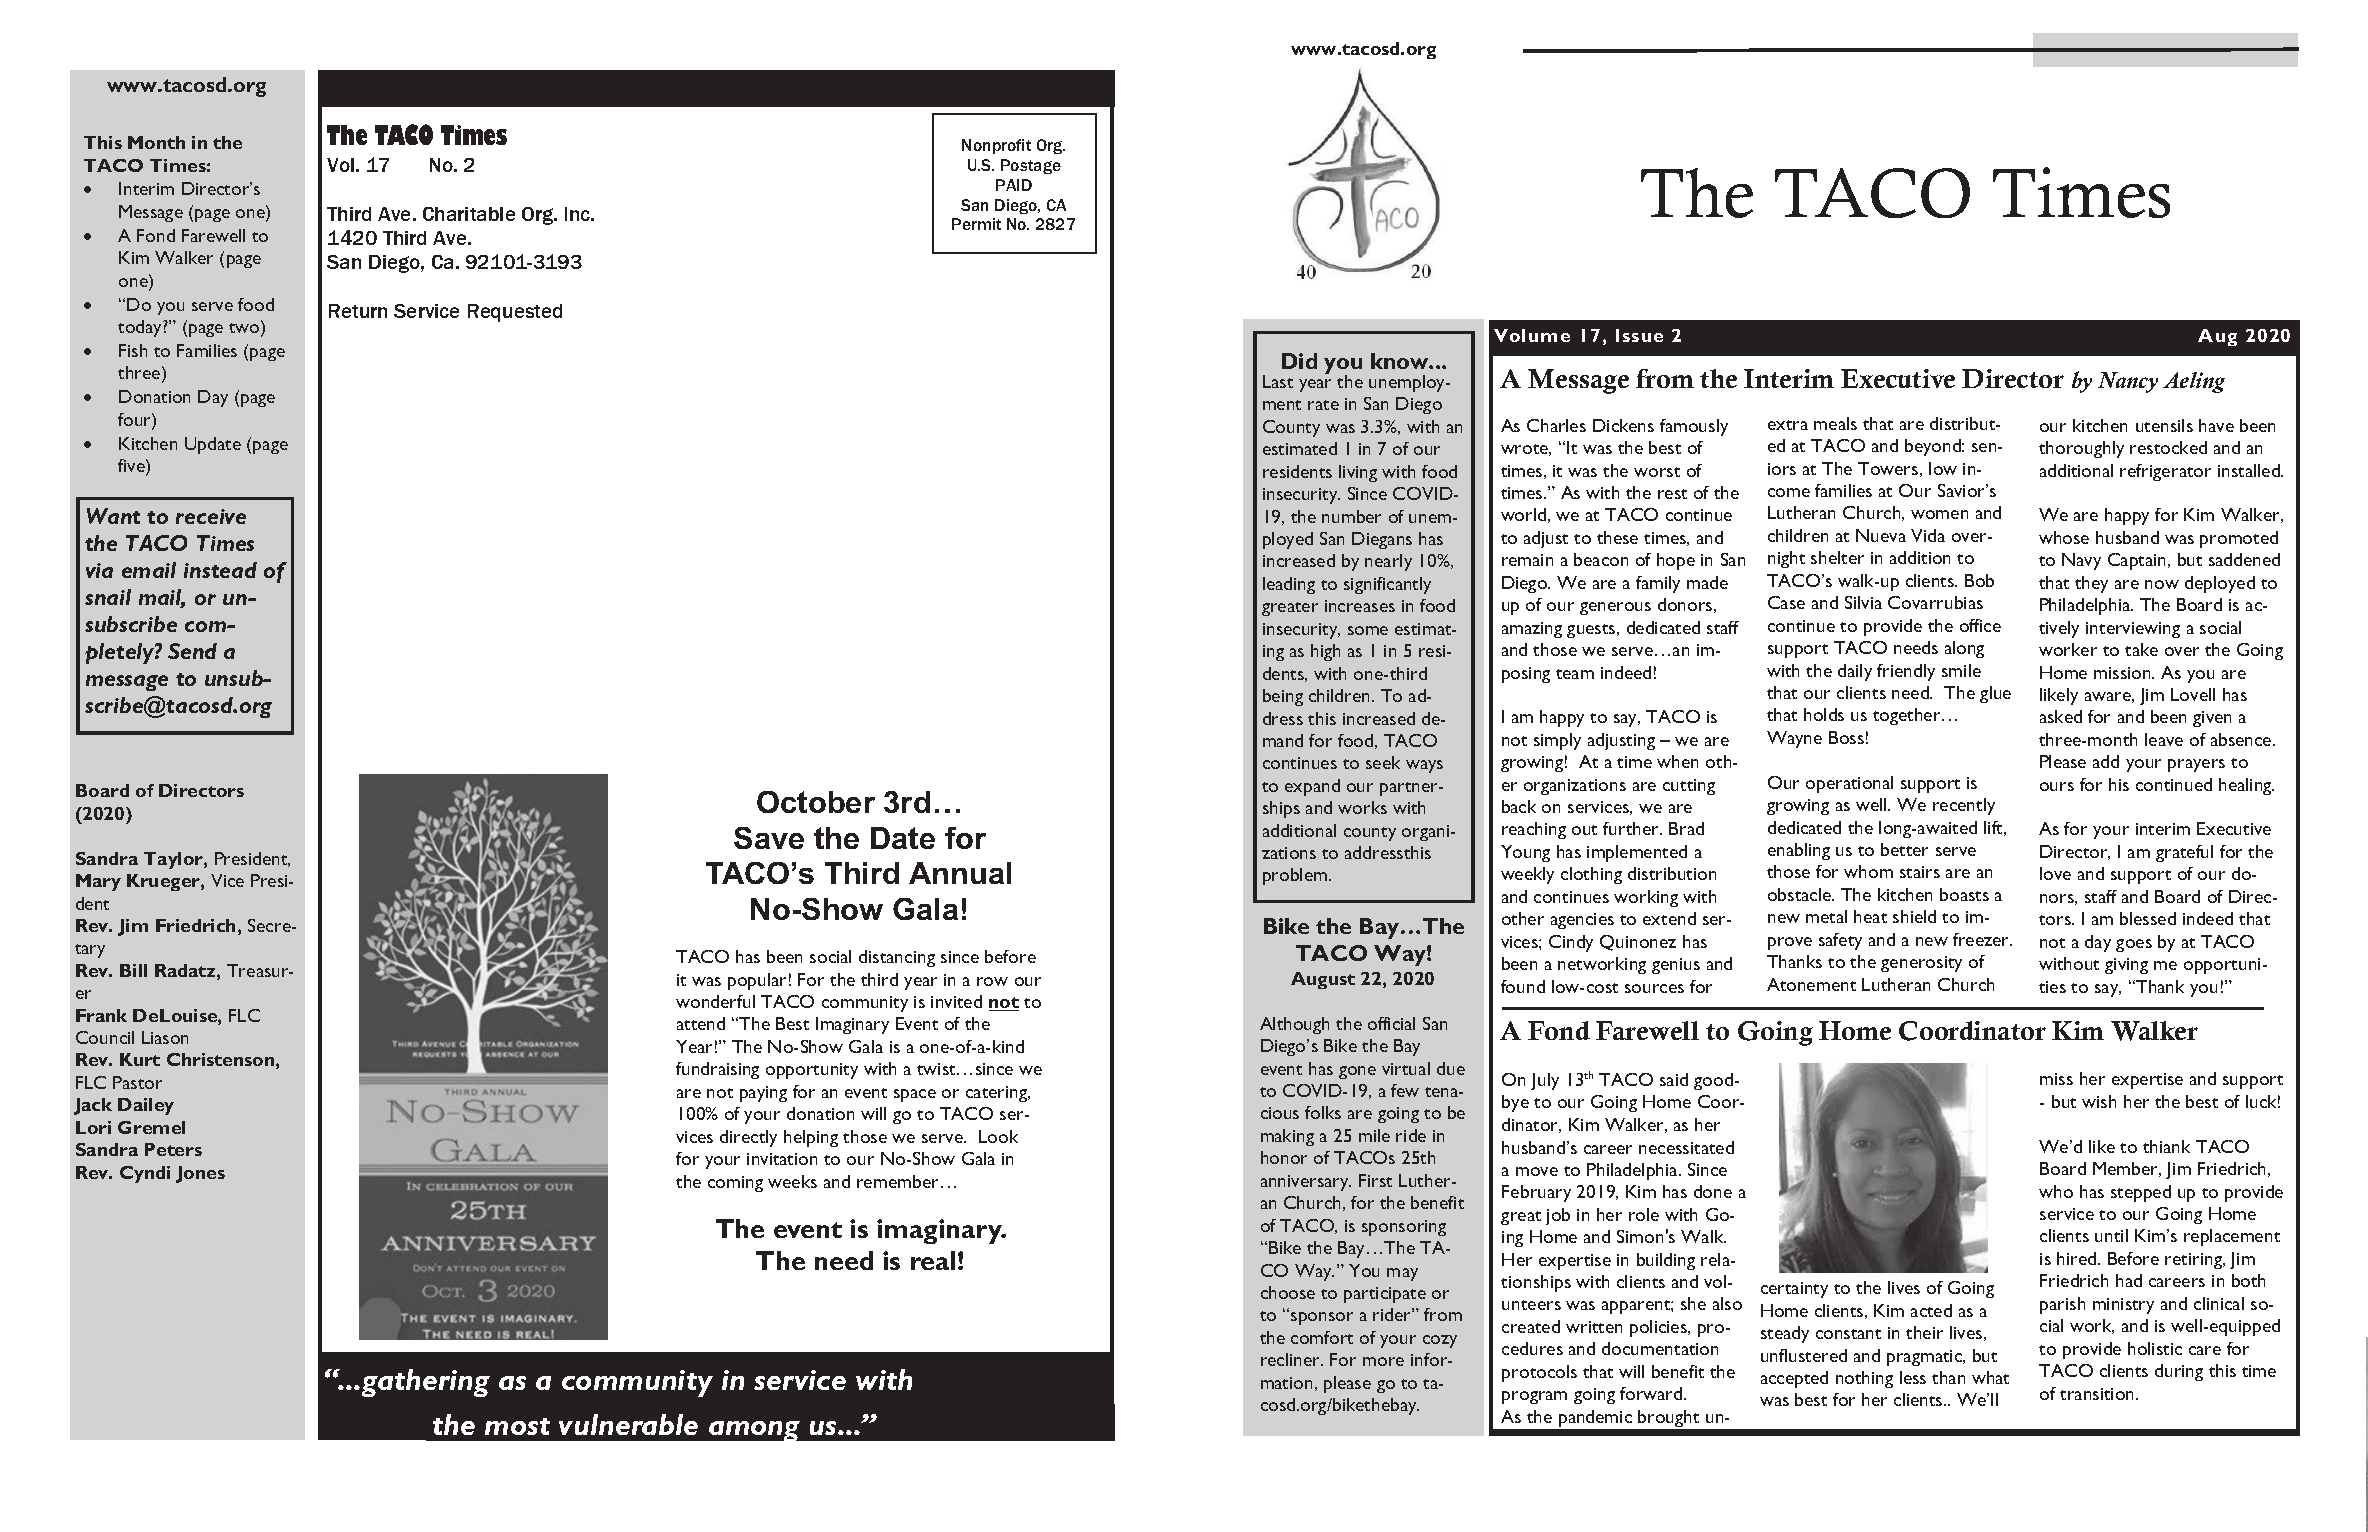  Describe the element at coordinates (426, 1383) in the image. I see `gathering` at that location.
